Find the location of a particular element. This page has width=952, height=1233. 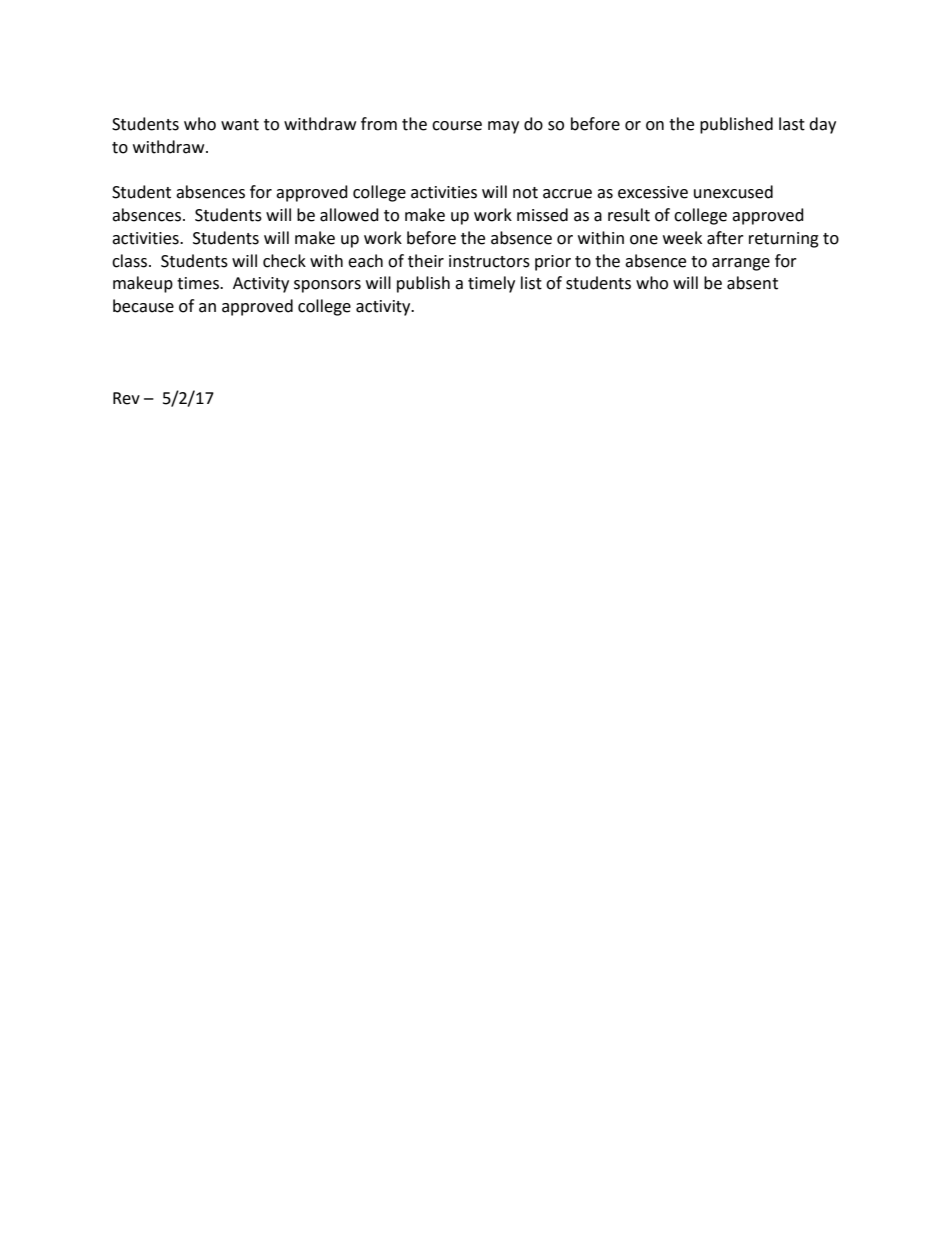

arrange is located at coordinates (741, 264).
